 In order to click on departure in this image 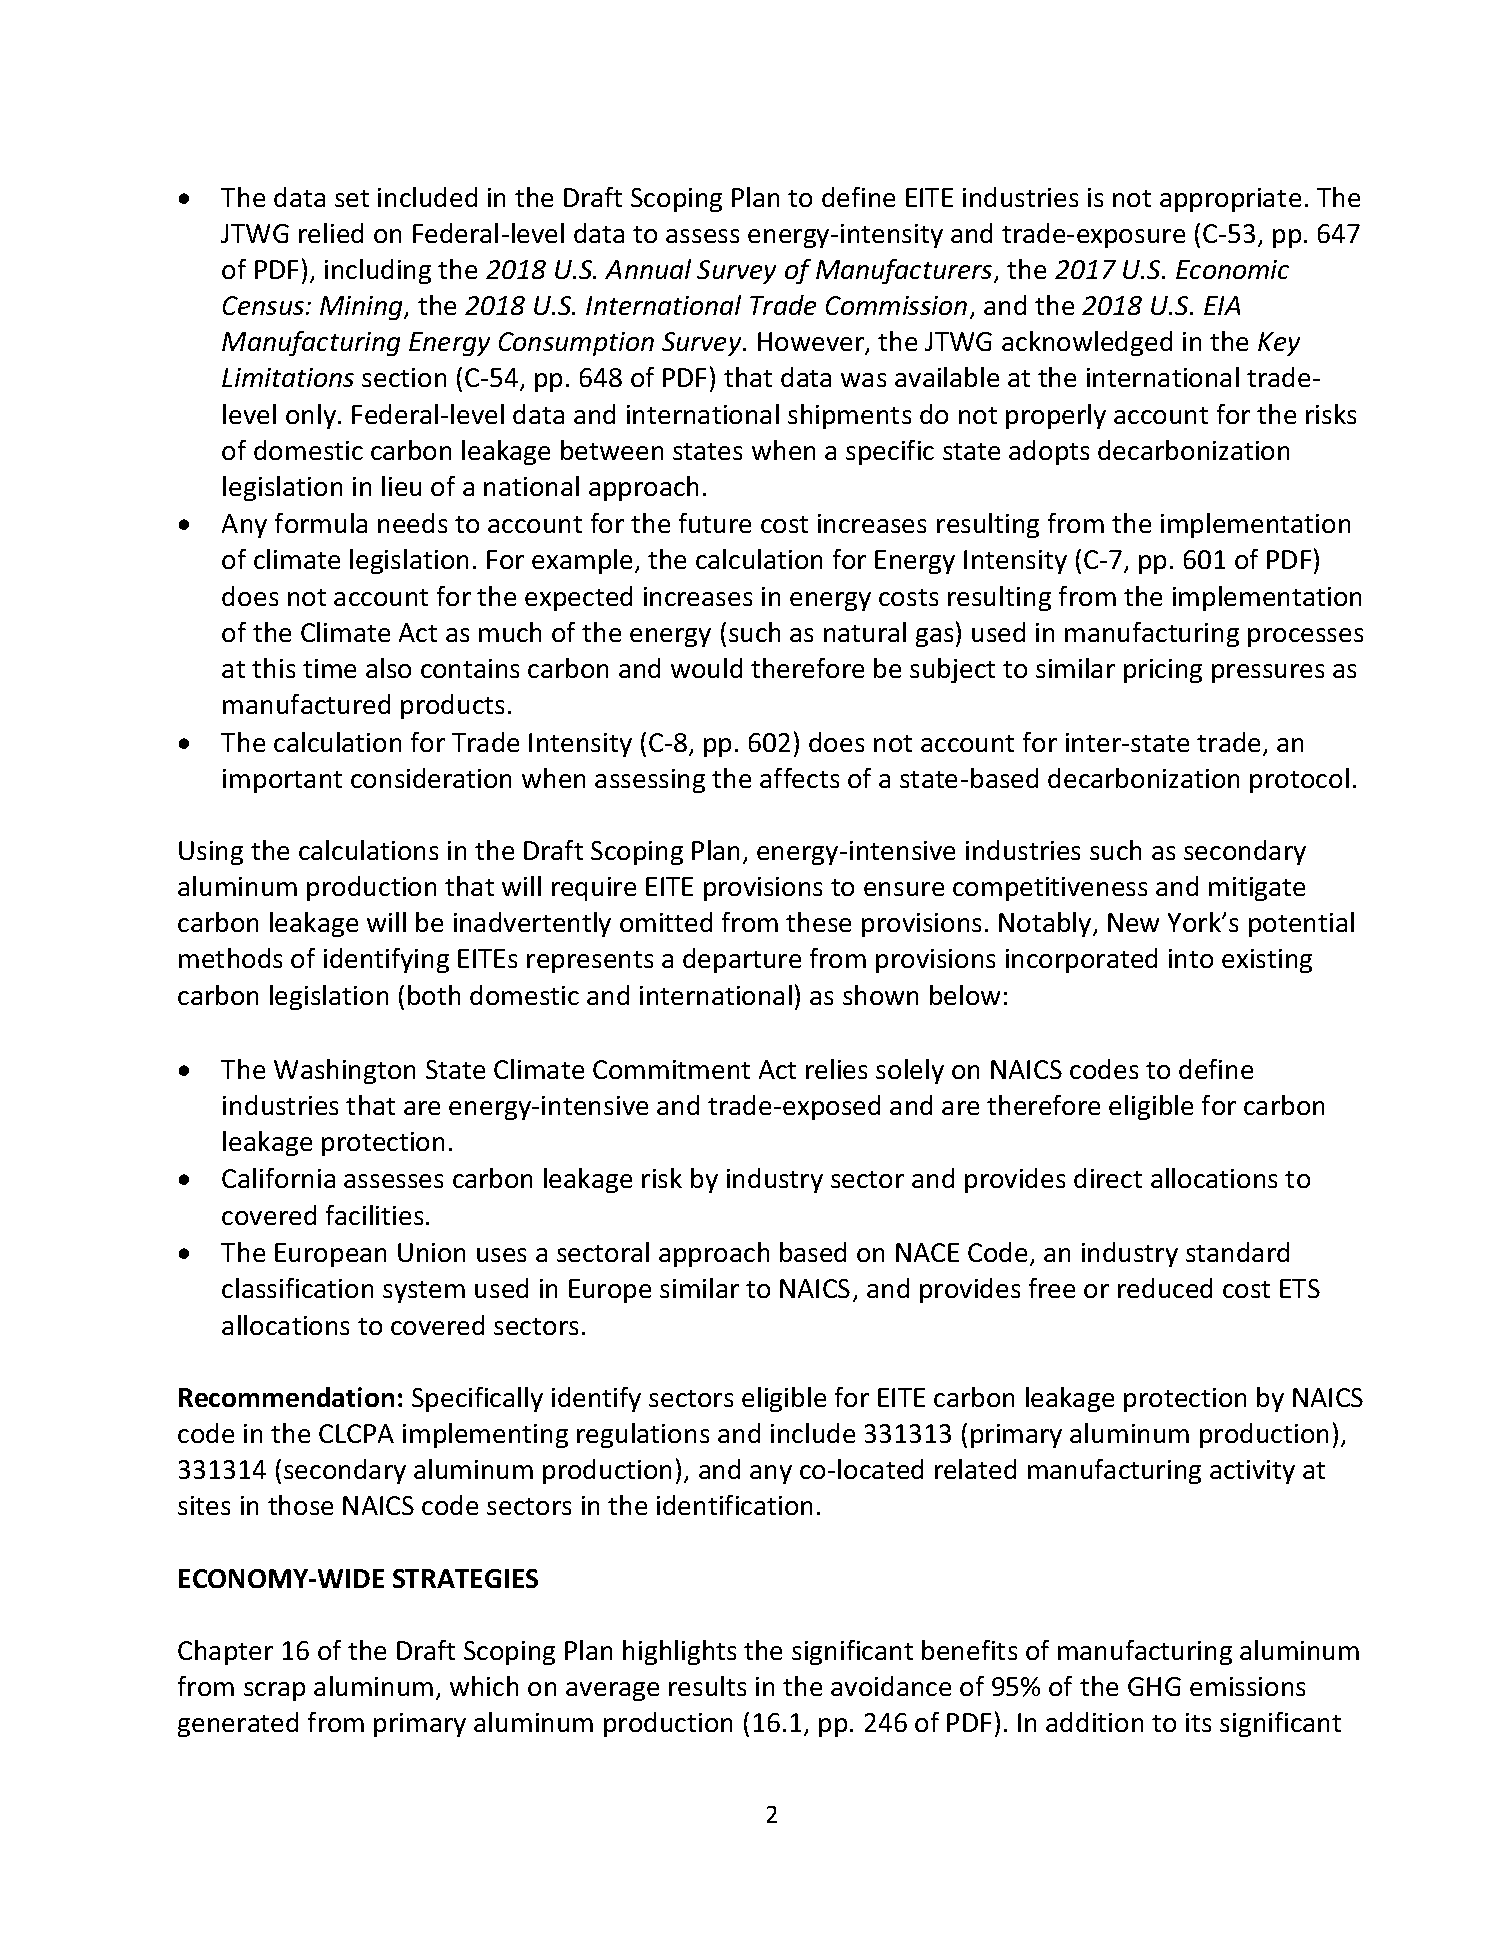, I will do `click(742, 960)`.
